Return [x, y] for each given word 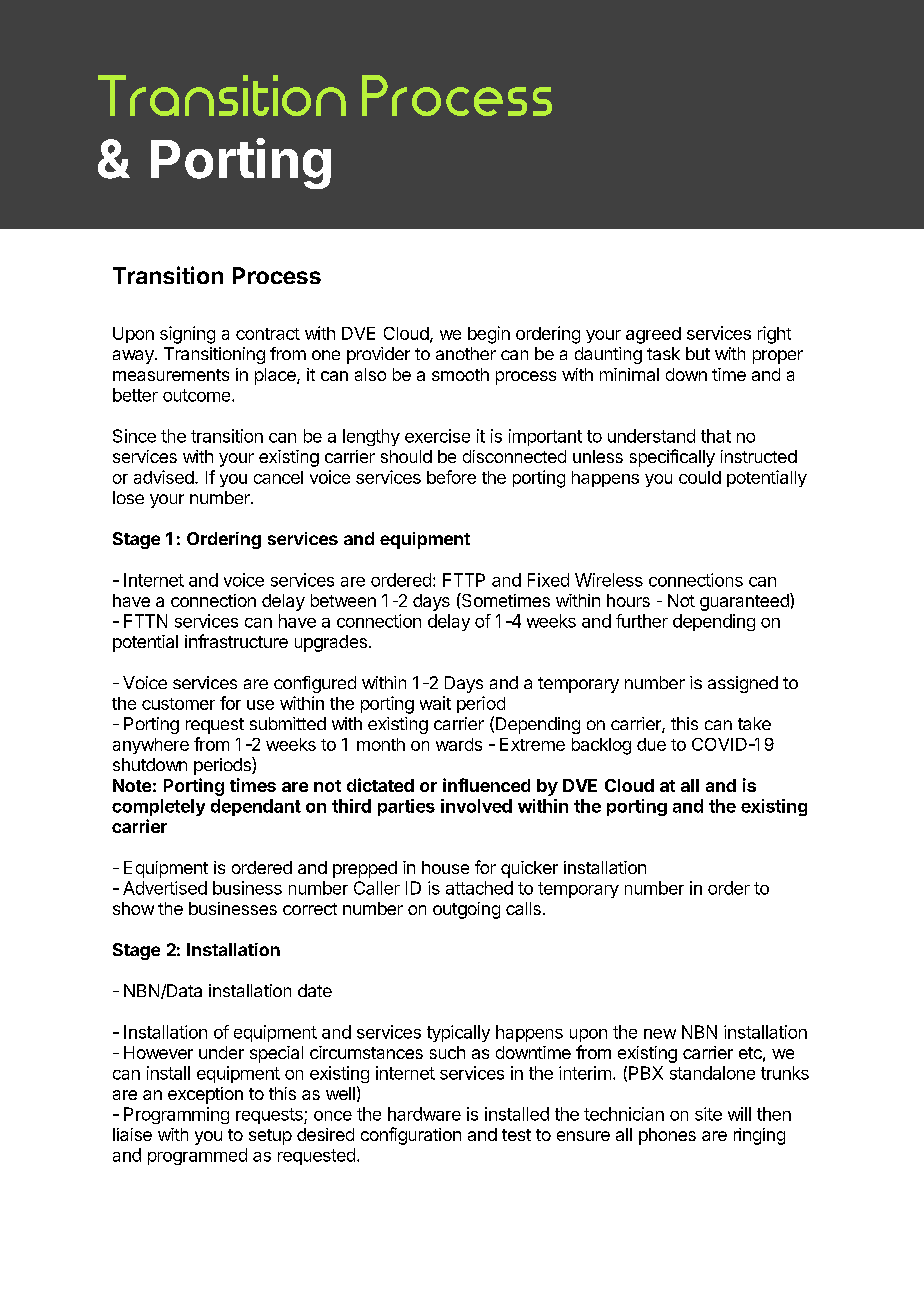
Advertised [165, 888]
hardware [424, 1114]
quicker [529, 869]
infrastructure [236, 641]
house [445, 867]
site [708, 1114]
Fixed [548, 580]
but [698, 353]
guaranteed [745, 602]
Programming [176, 1115]
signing [187, 335]
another [466, 353]
